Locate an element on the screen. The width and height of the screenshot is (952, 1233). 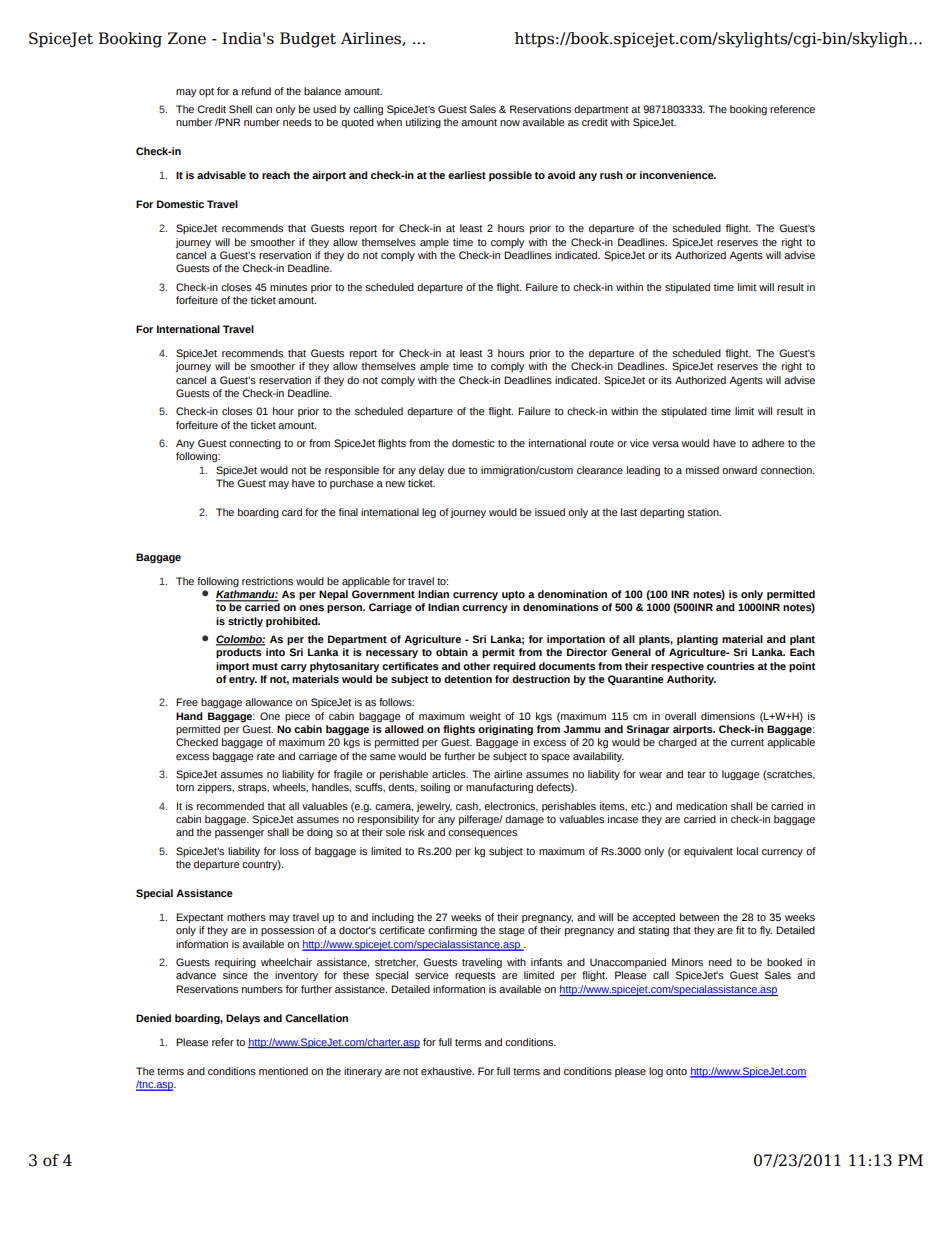
manufacturing is located at coordinates (499, 788).
